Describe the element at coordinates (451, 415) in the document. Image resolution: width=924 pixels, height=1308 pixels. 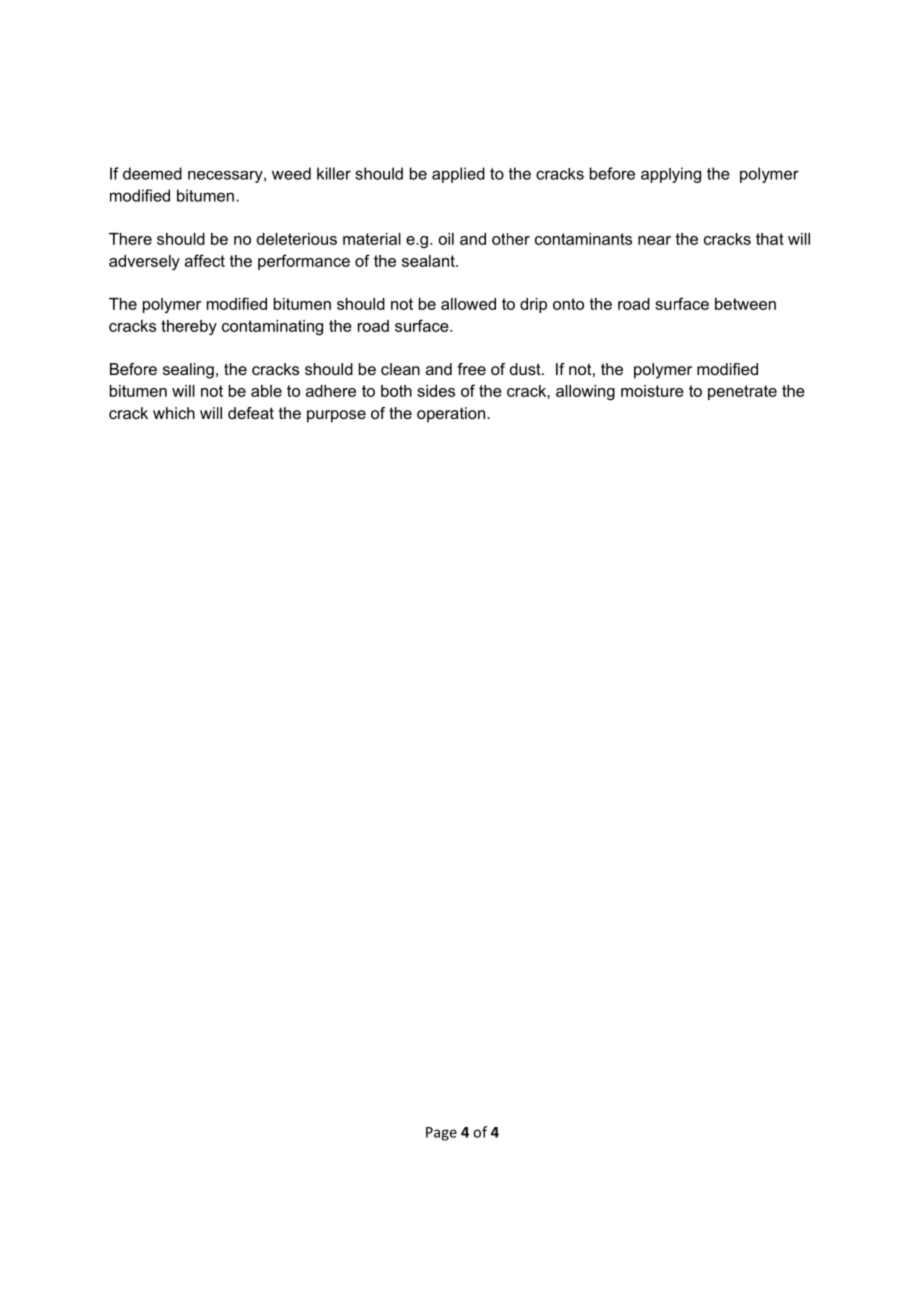
I see `operation` at that location.
